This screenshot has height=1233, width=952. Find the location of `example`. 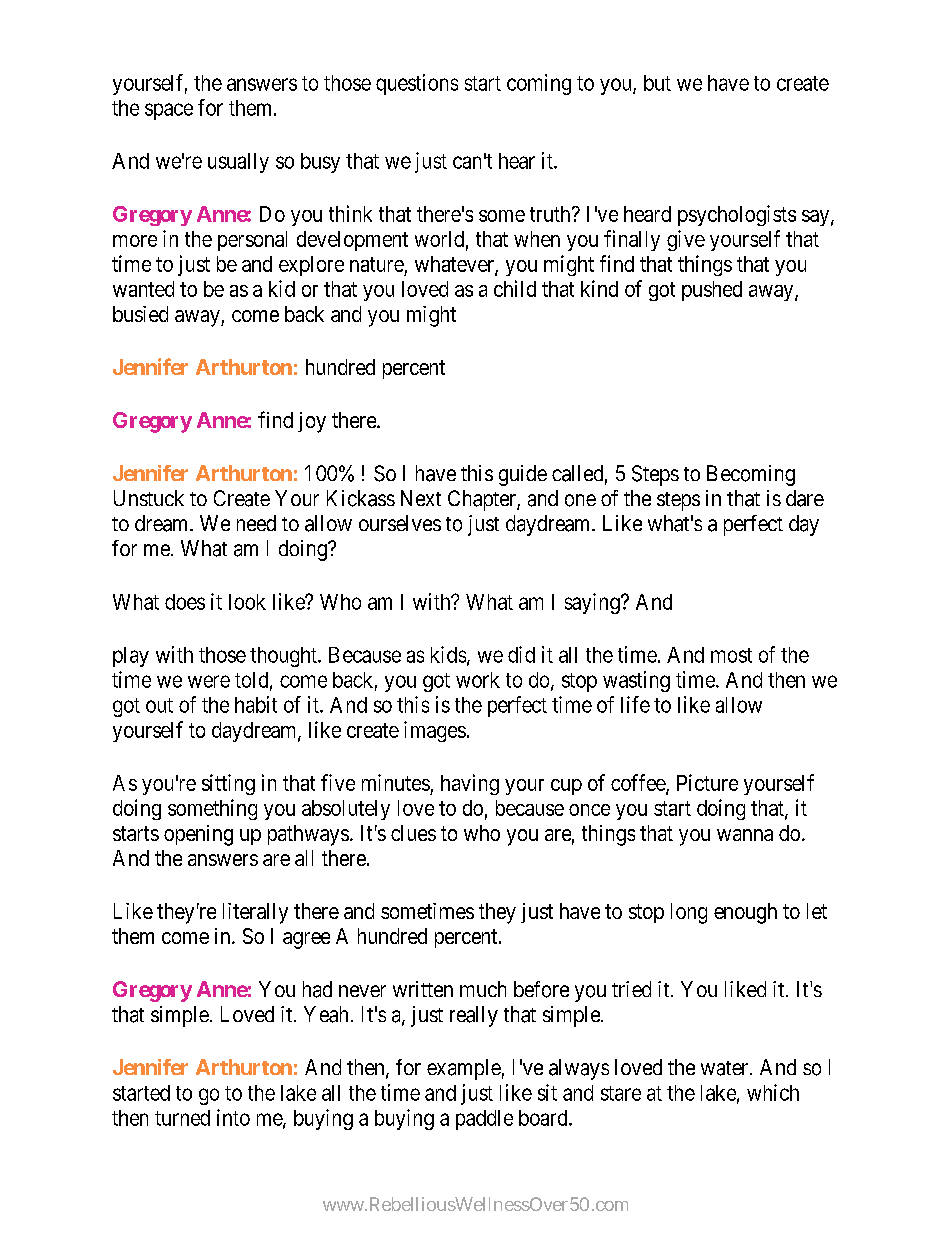

example is located at coordinates (464, 1069).
